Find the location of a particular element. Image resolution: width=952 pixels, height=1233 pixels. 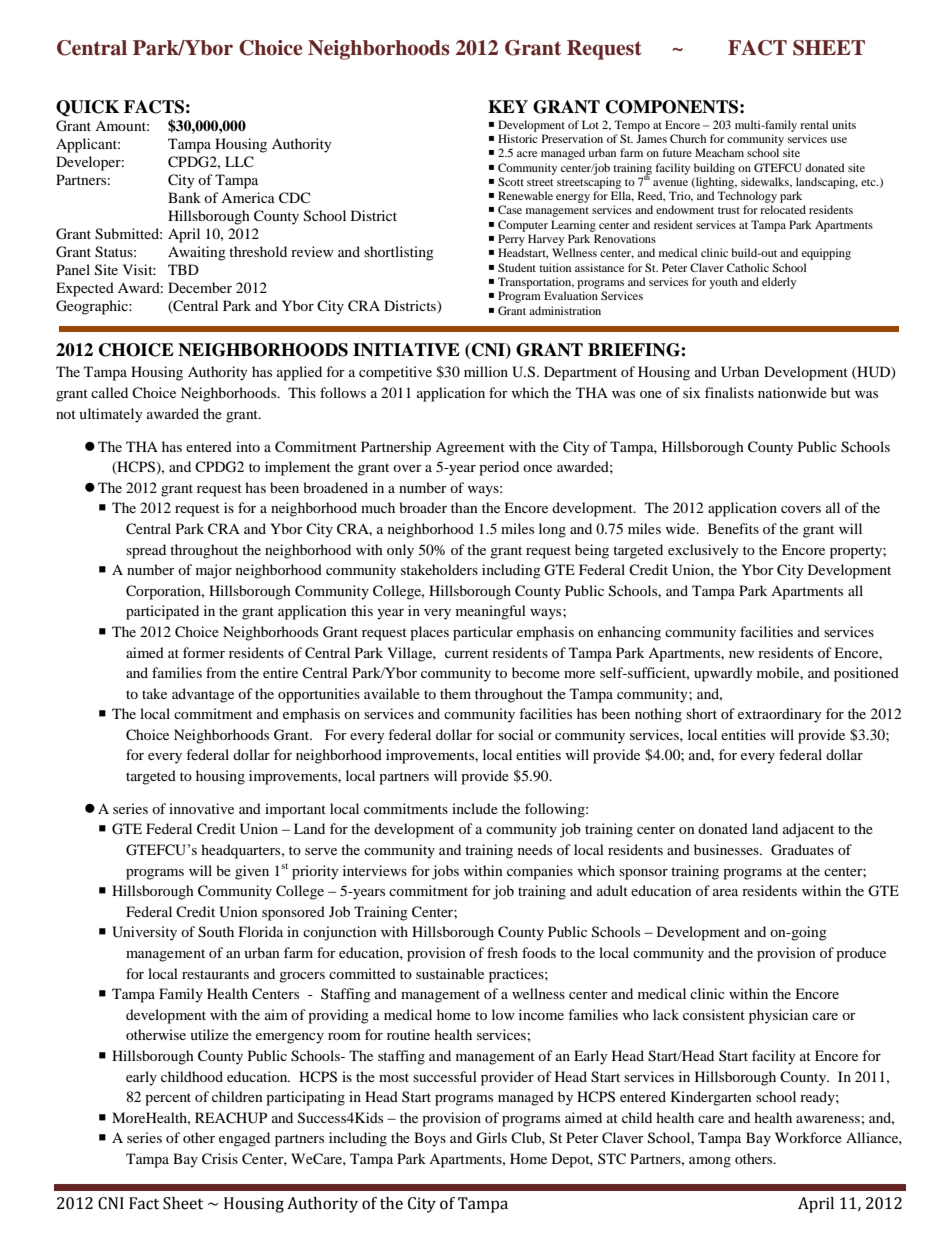

rental is located at coordinates (814, 124).
